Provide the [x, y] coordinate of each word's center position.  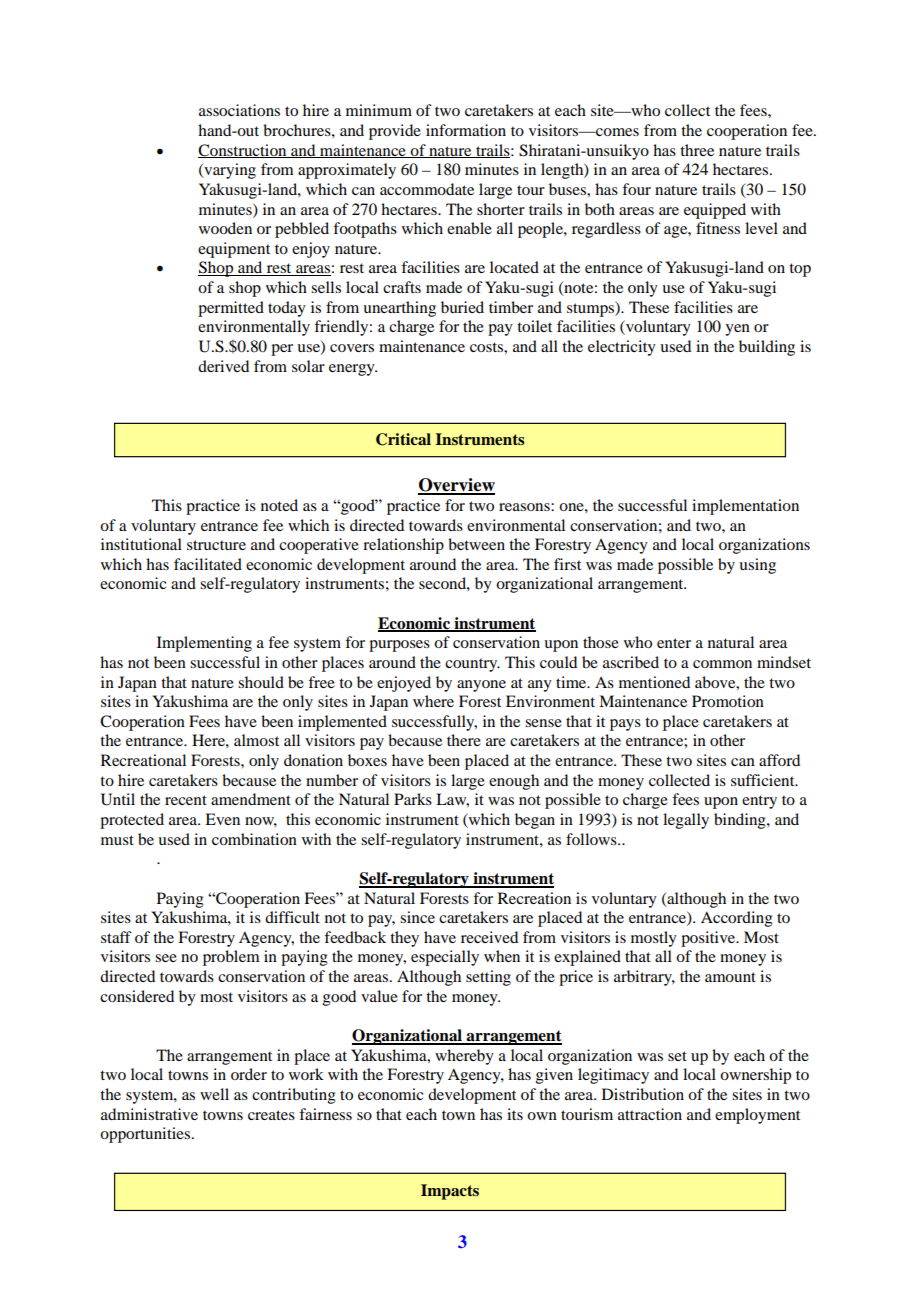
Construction [243, 151]
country [472, 665]
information [466, 130]
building [767, 348]
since [417, 917]
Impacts [450, 1192]
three [697, 150]
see [166, 958]
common [722, 664]
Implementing [204, 644]
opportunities [146, 1135]
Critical [403, 439]
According [737, 919]
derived [223, 366]
